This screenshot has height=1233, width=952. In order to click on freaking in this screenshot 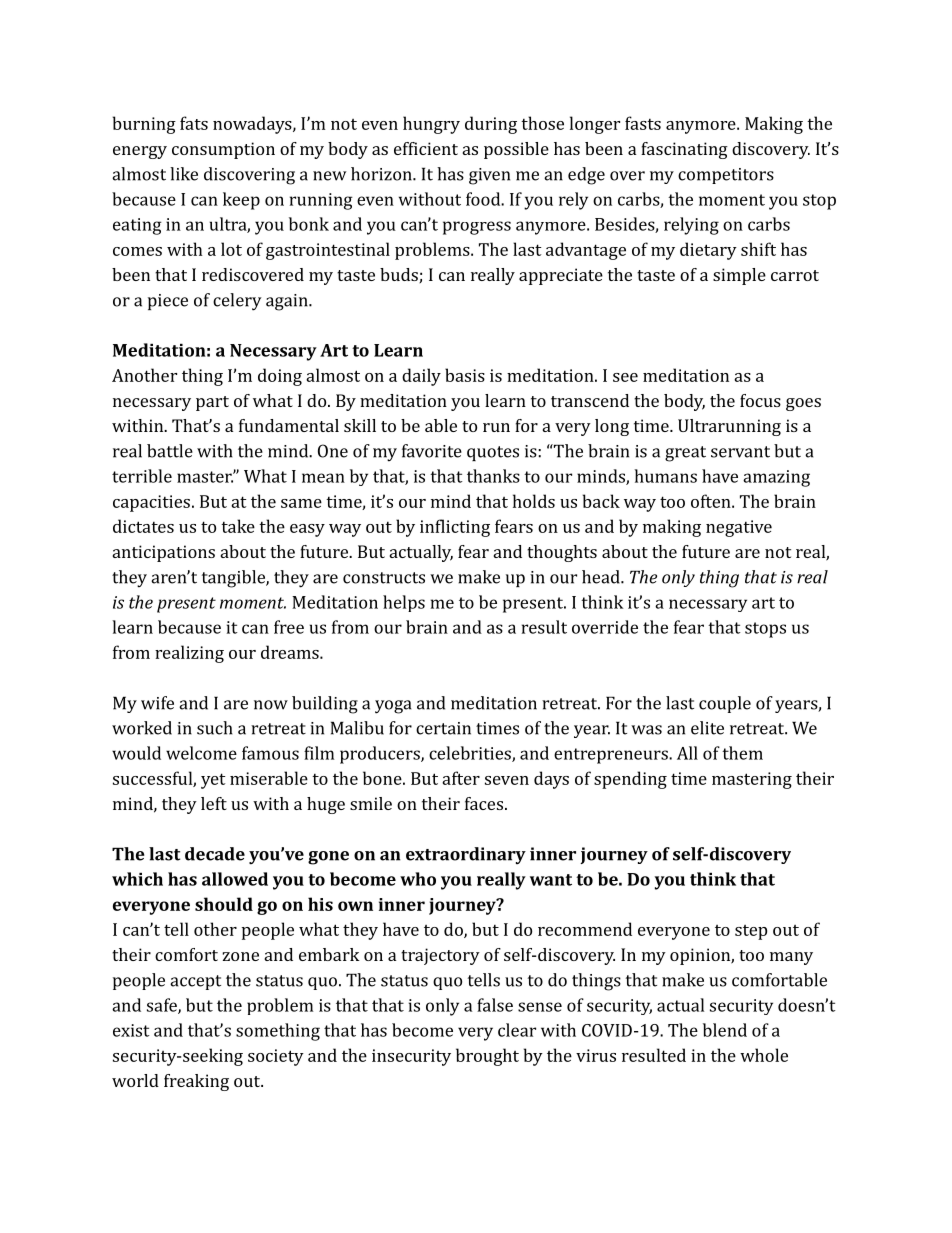, I will do `click(196, 1082)`.
